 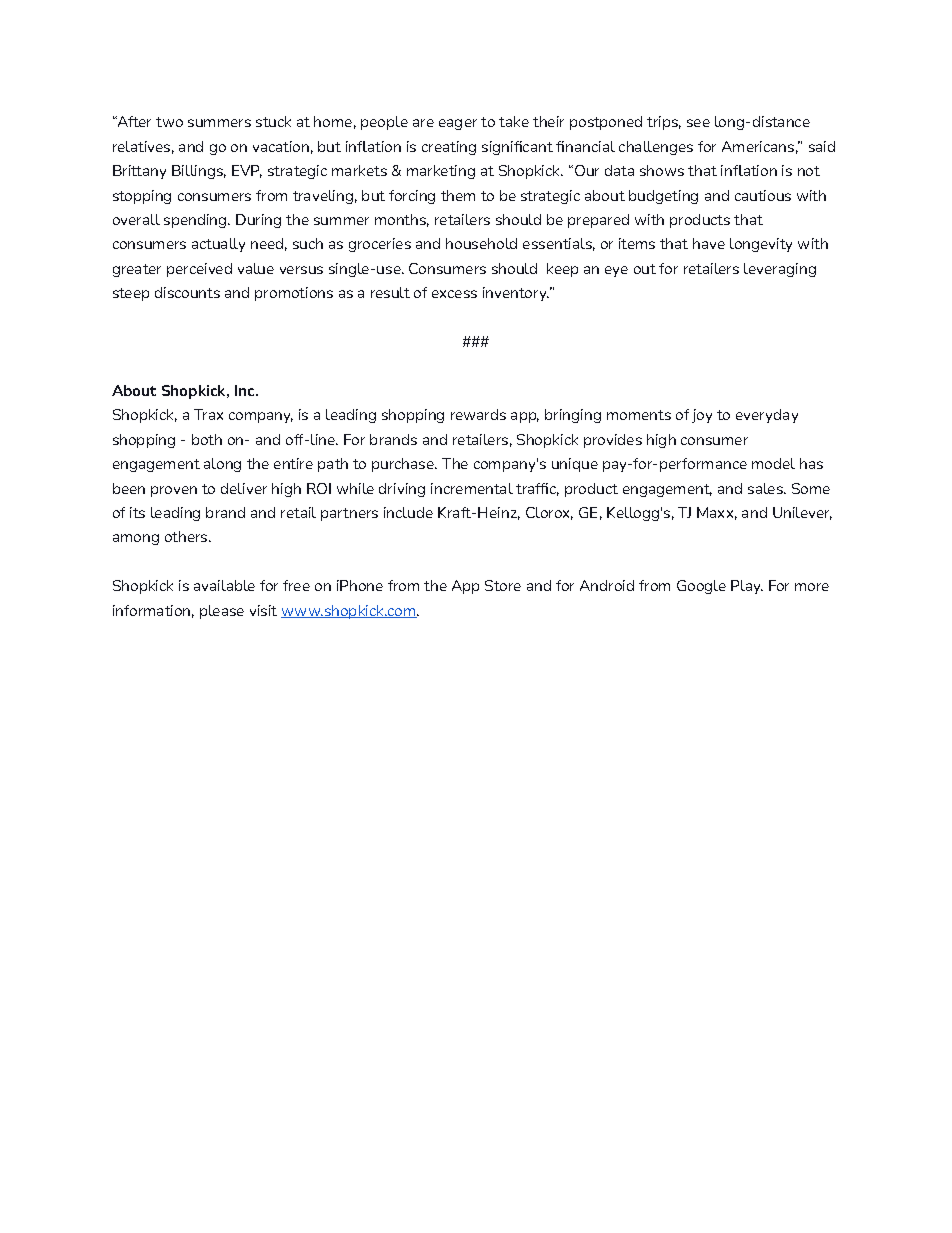 What do you see at coordinates (458, 124) in the document?
I see `eager` at bounding box center [458, 124].
